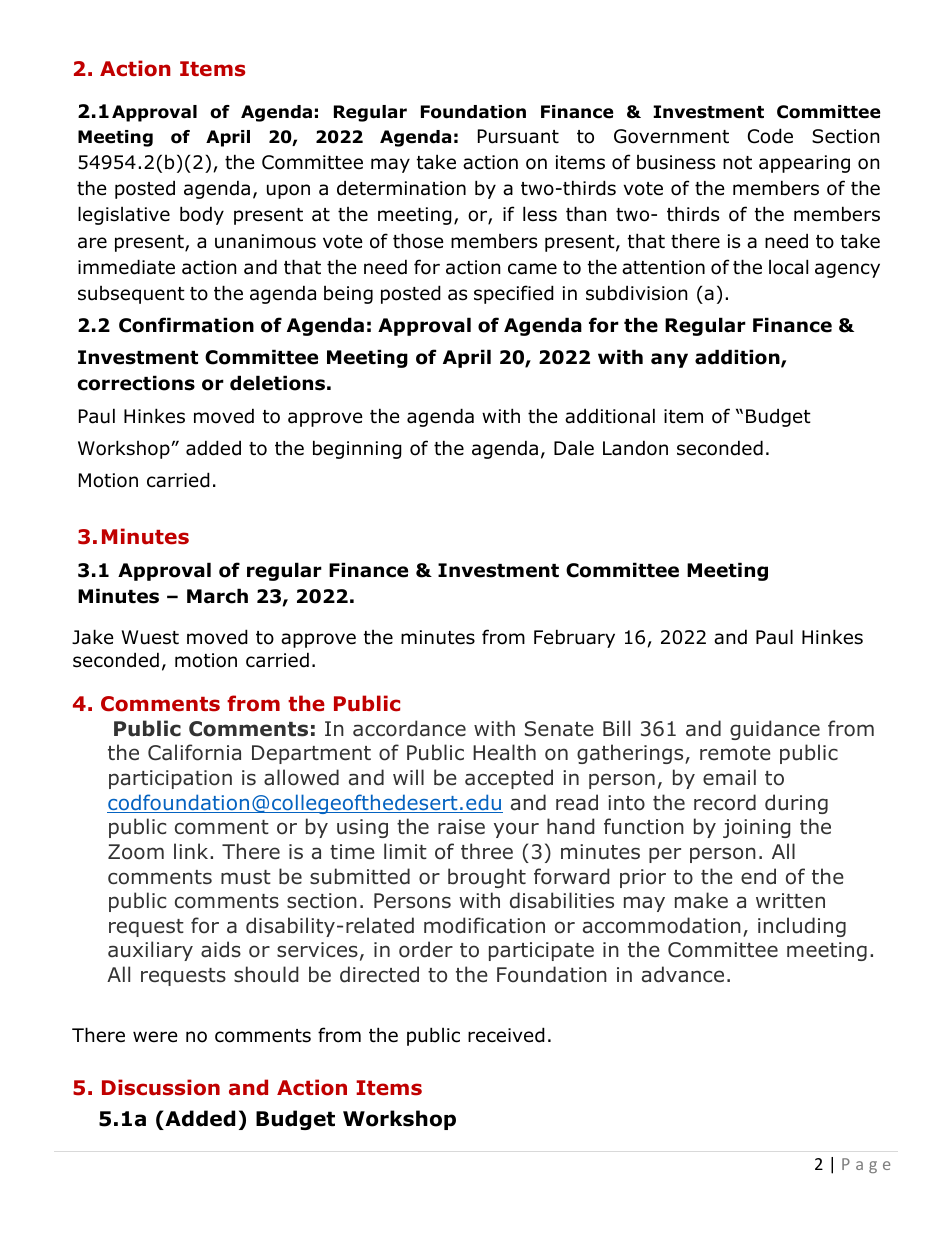  What do you see at coordinates (136, 383) in the screenshot?
I see `corrections` at bounding box center [136, 383].
